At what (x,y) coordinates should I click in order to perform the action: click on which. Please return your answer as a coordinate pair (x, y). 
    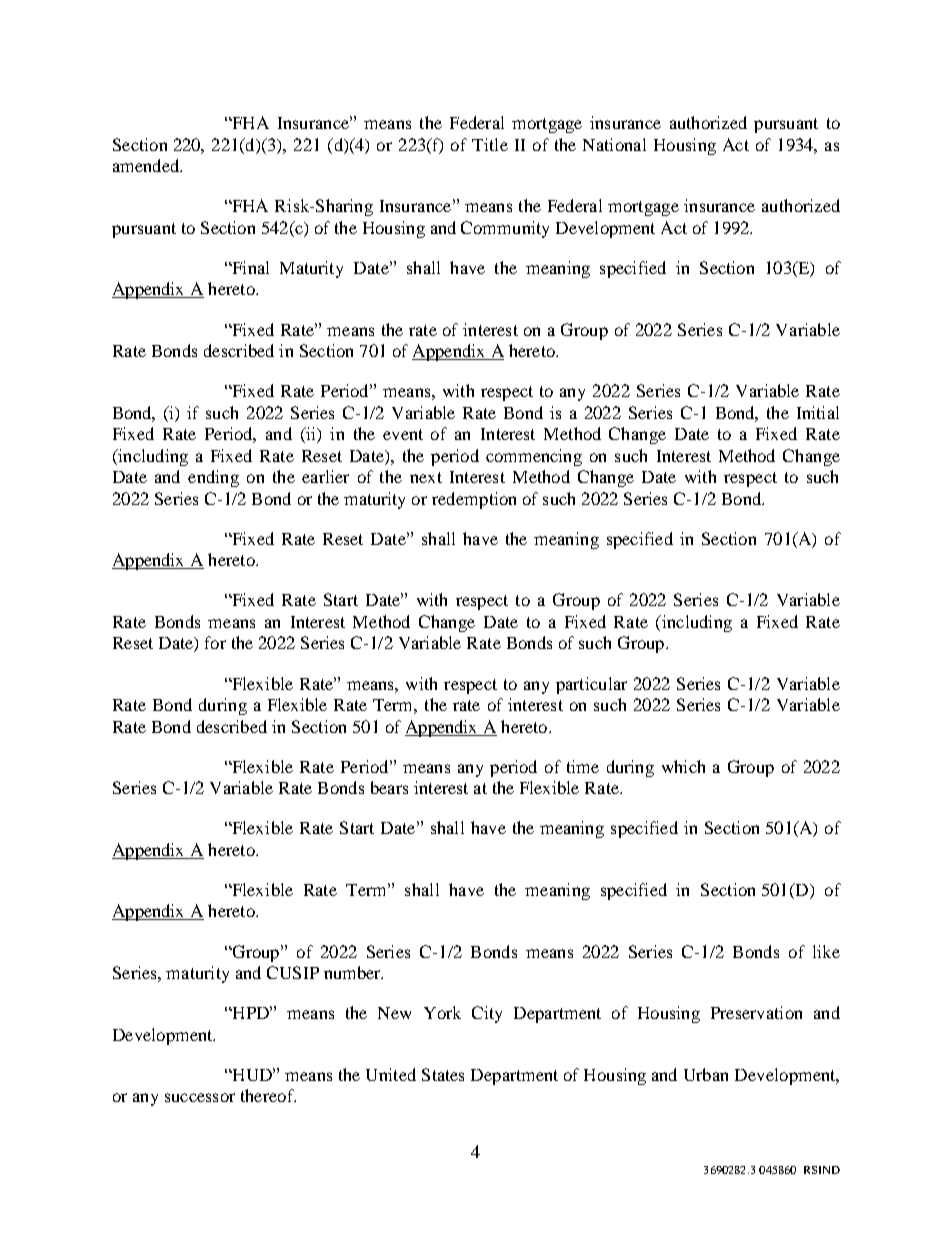
    Looking at the image, I should click on (683, 766).
